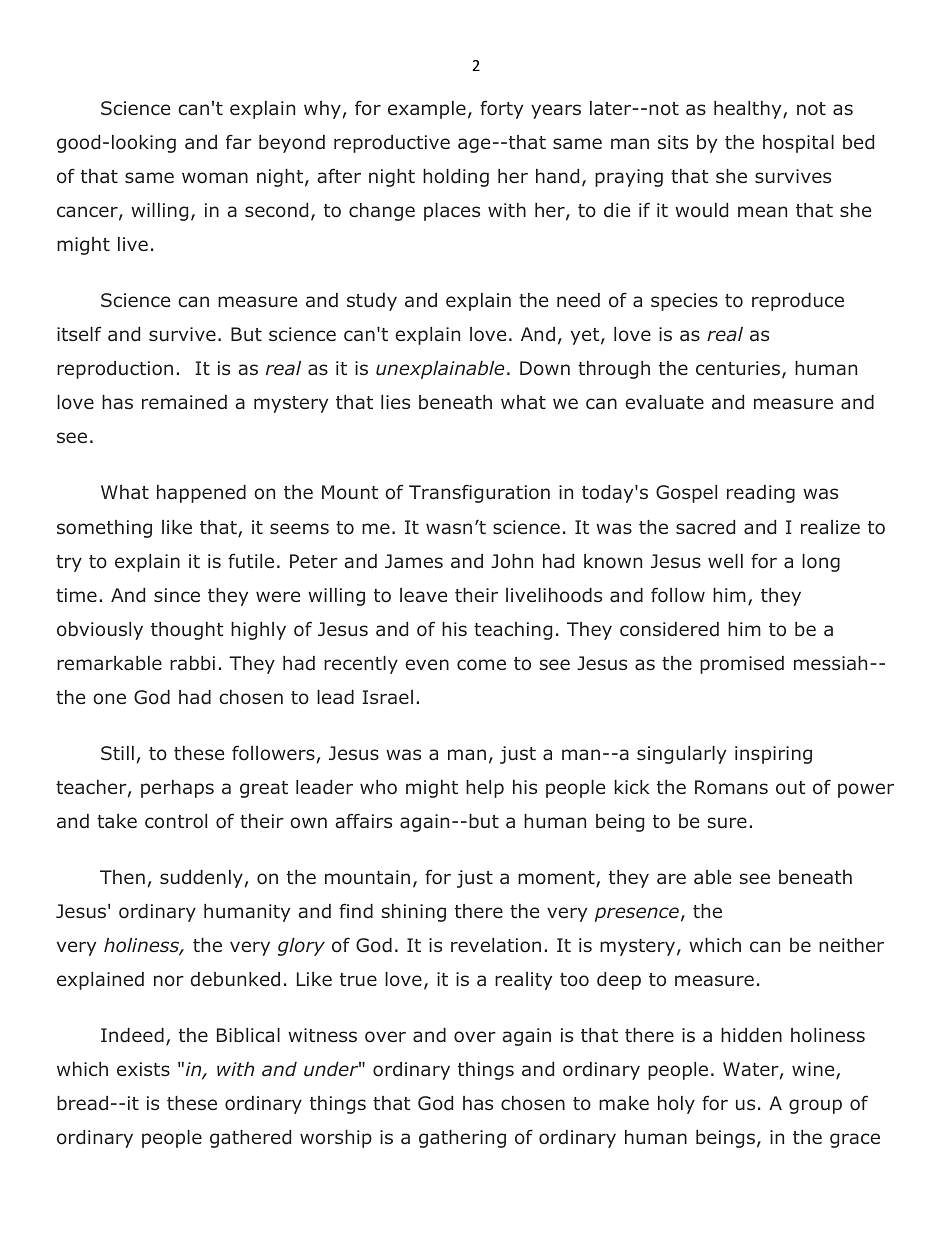 This screenshot has width=952, height=1233. Describe the element at coordinates (761, 494) in the screenshot. I see `reading` at that location.
